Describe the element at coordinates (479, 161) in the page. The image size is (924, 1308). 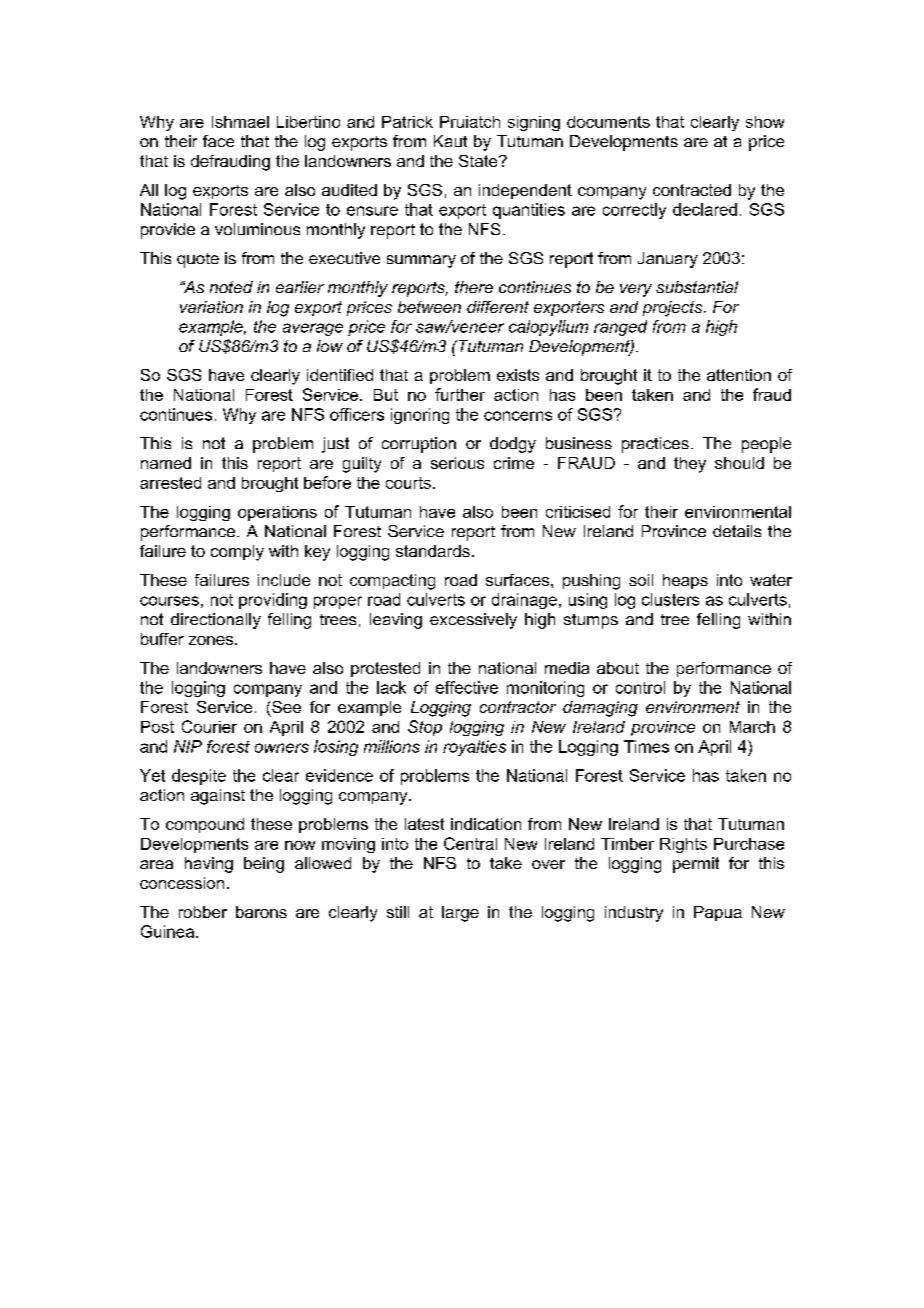
I see `State` at that location.
